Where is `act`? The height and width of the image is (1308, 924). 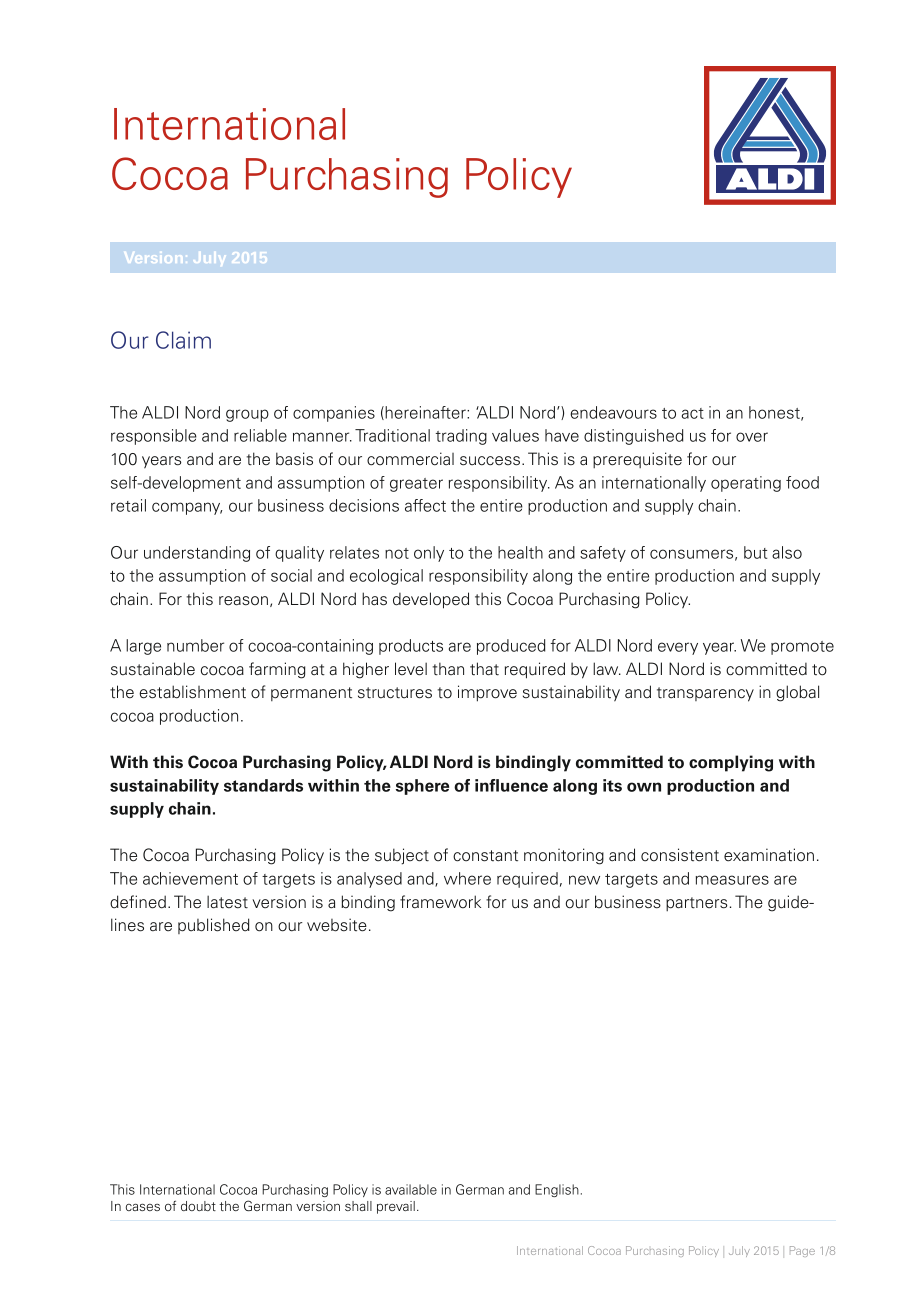 act is located at coordinates (693, 413).
